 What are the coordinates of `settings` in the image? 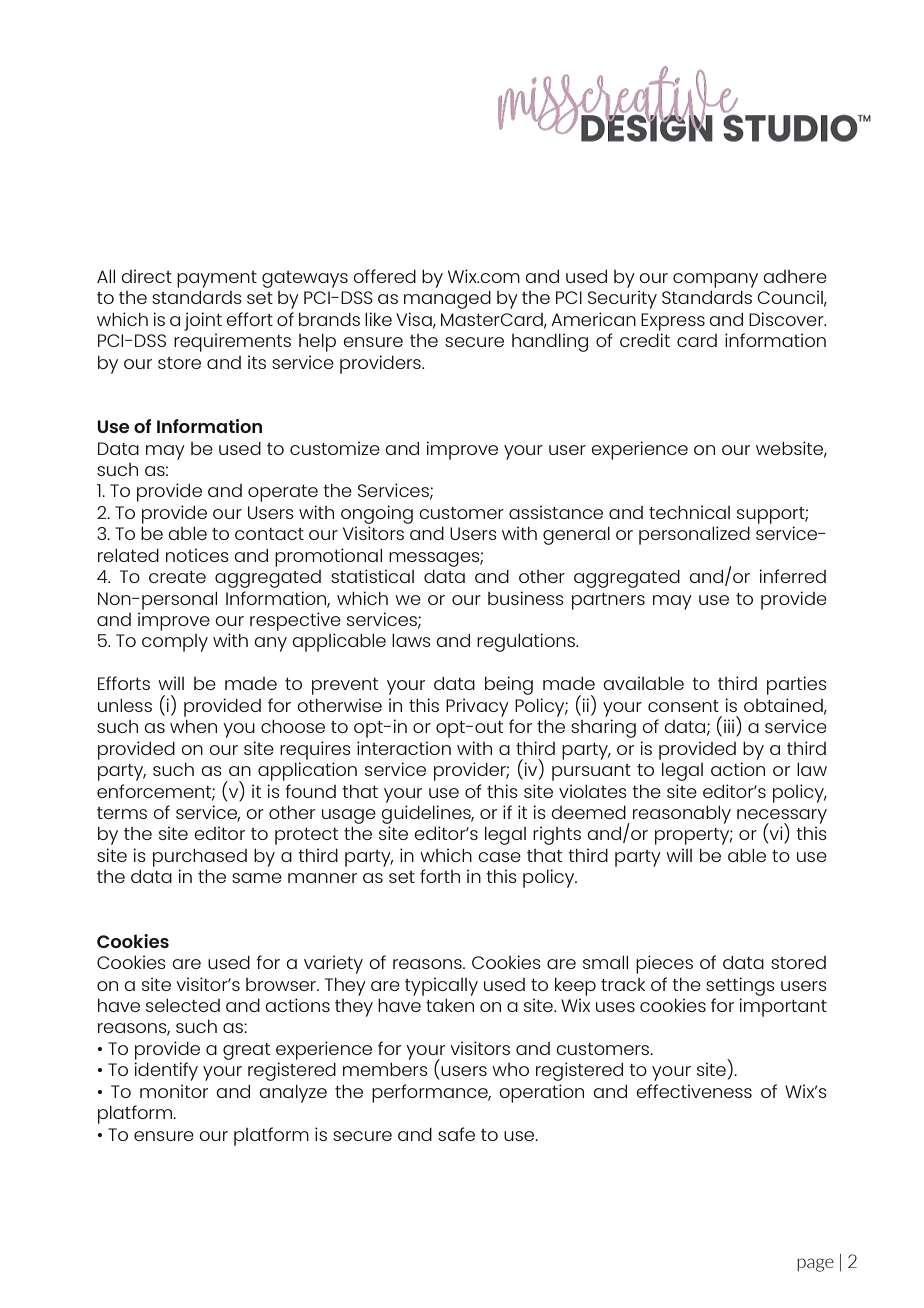 It's located at (740, 986).
